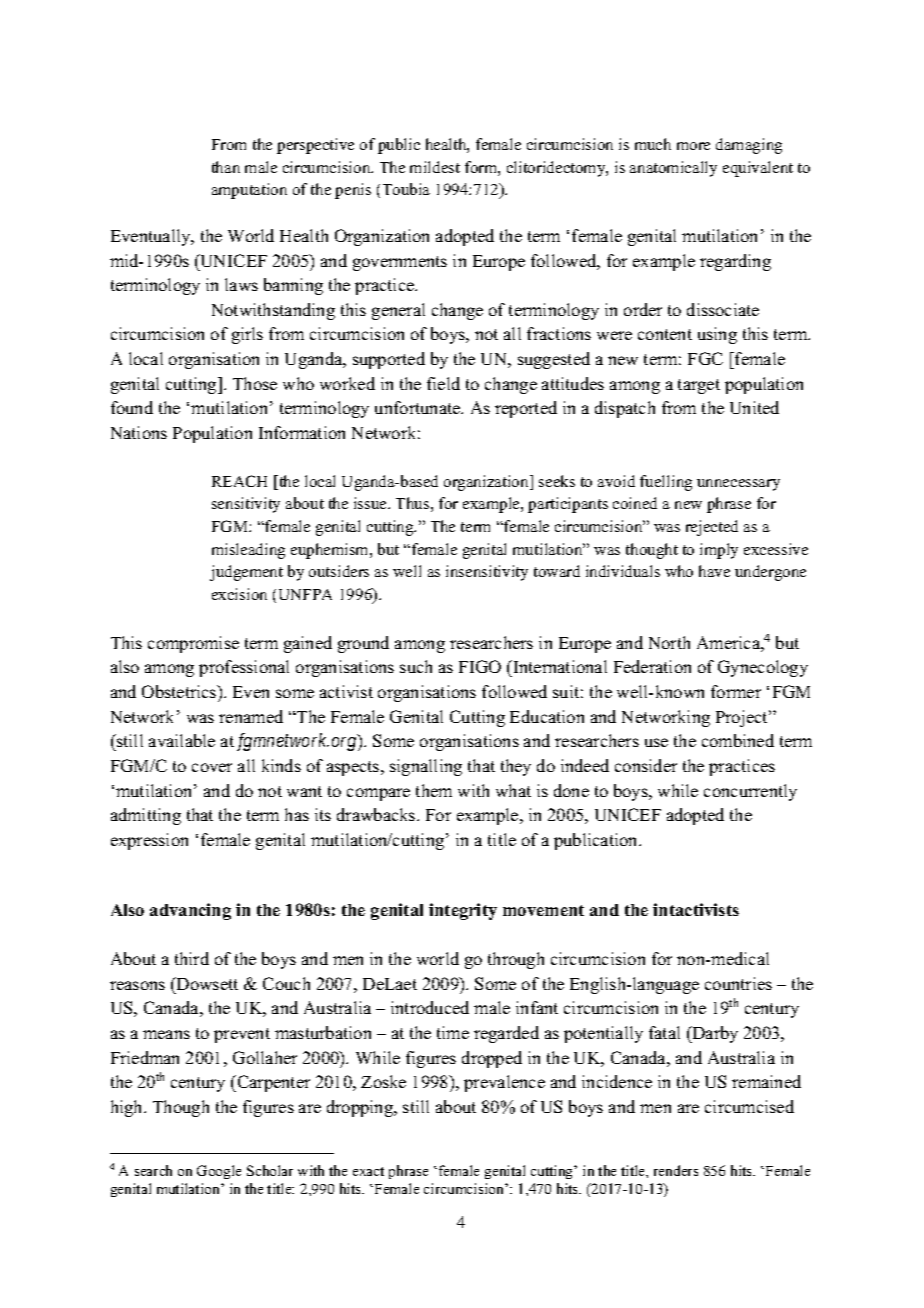 The width and height of the page is (924, 1308). What do you see at coordinates (738, 983) in the page?
I see `countries` at bounding box center [738, 983].
